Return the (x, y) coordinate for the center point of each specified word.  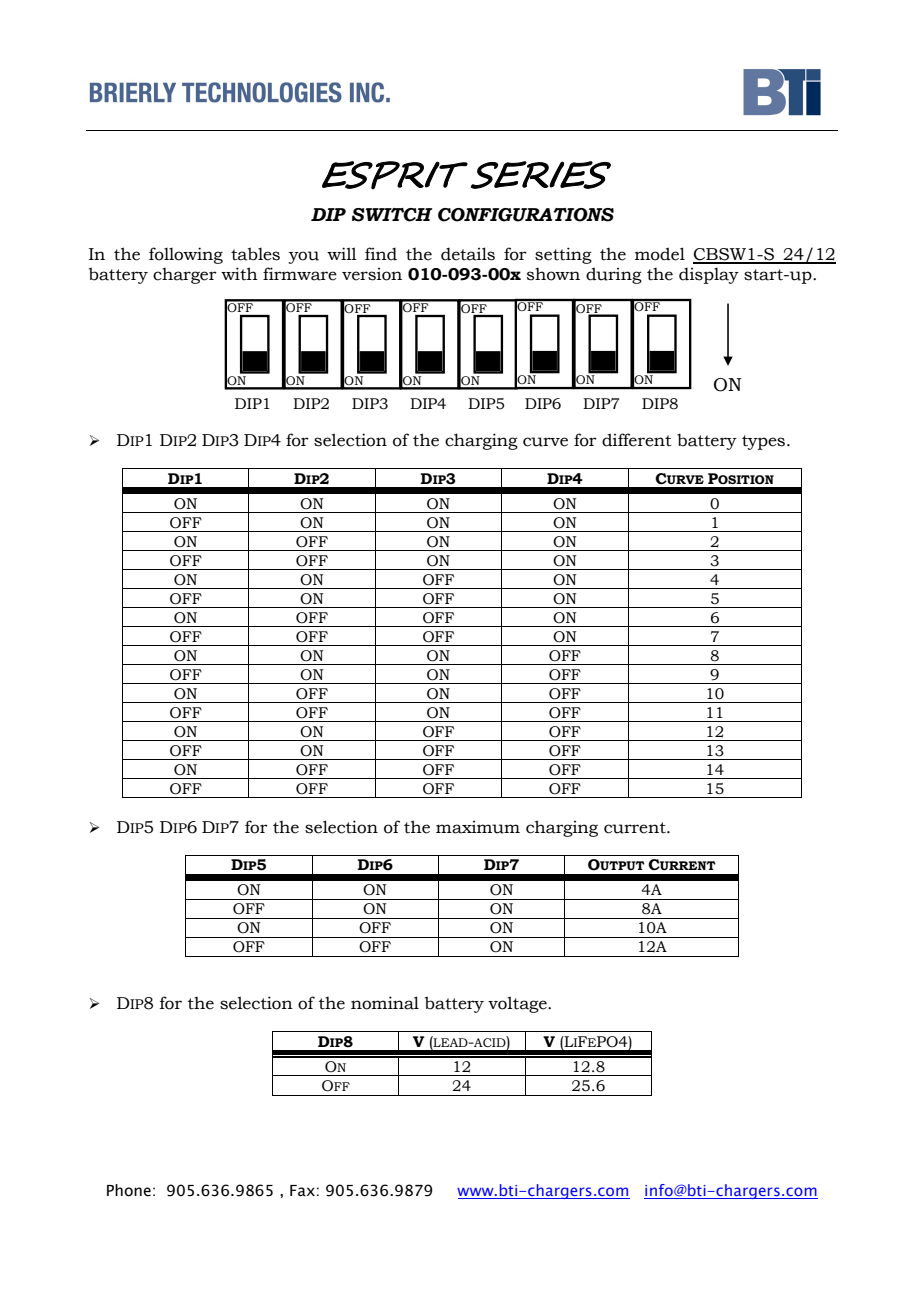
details (468, 254)
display (709, 275)
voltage (518, 1004)
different (637, 440)
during (614, 275)
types (763, 442)
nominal (385, 1003)
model (660, 254)
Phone (129, 1190)
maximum (478, 827)
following (186, 255)
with (239, 274)
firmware (300, 274)
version (372, 274)
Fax (302, 1191)
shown (553, 274)
